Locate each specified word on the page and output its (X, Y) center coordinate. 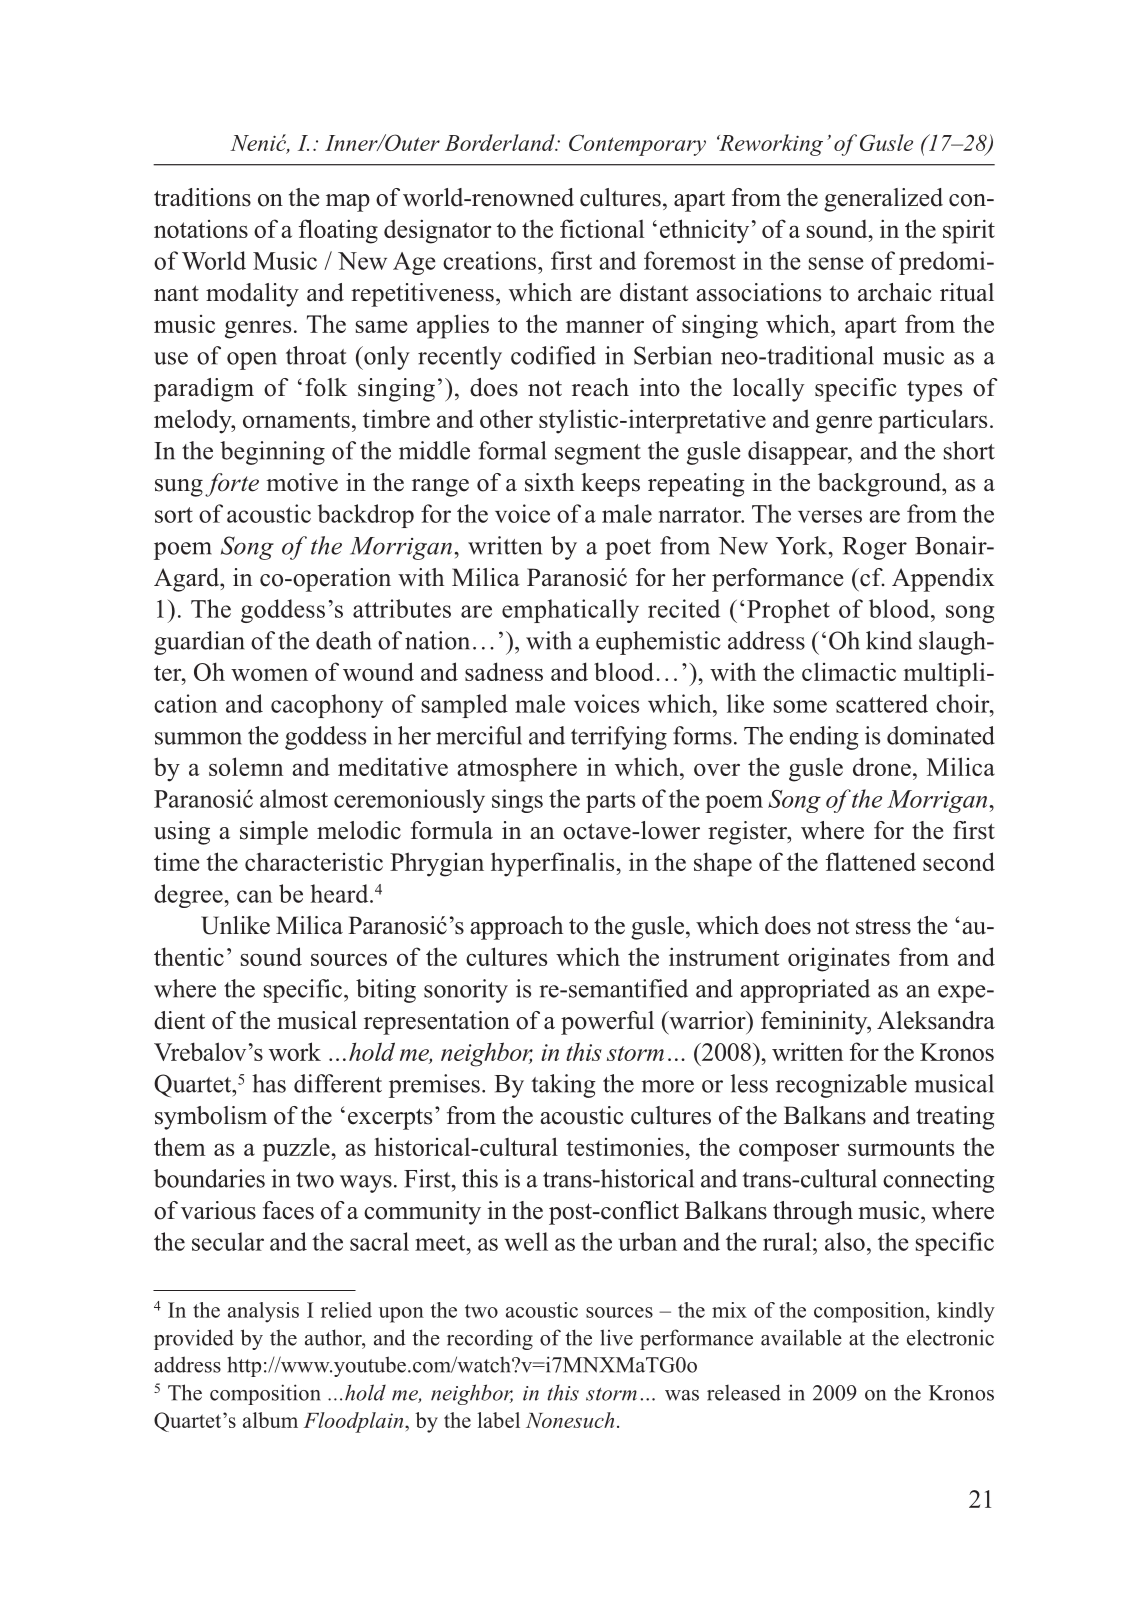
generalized (883, 200)
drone (882, 766)
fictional (602, 228)
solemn (246, 766)
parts (610, 802)
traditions (202, 197)
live (616, 1337)
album (270, 1420)
